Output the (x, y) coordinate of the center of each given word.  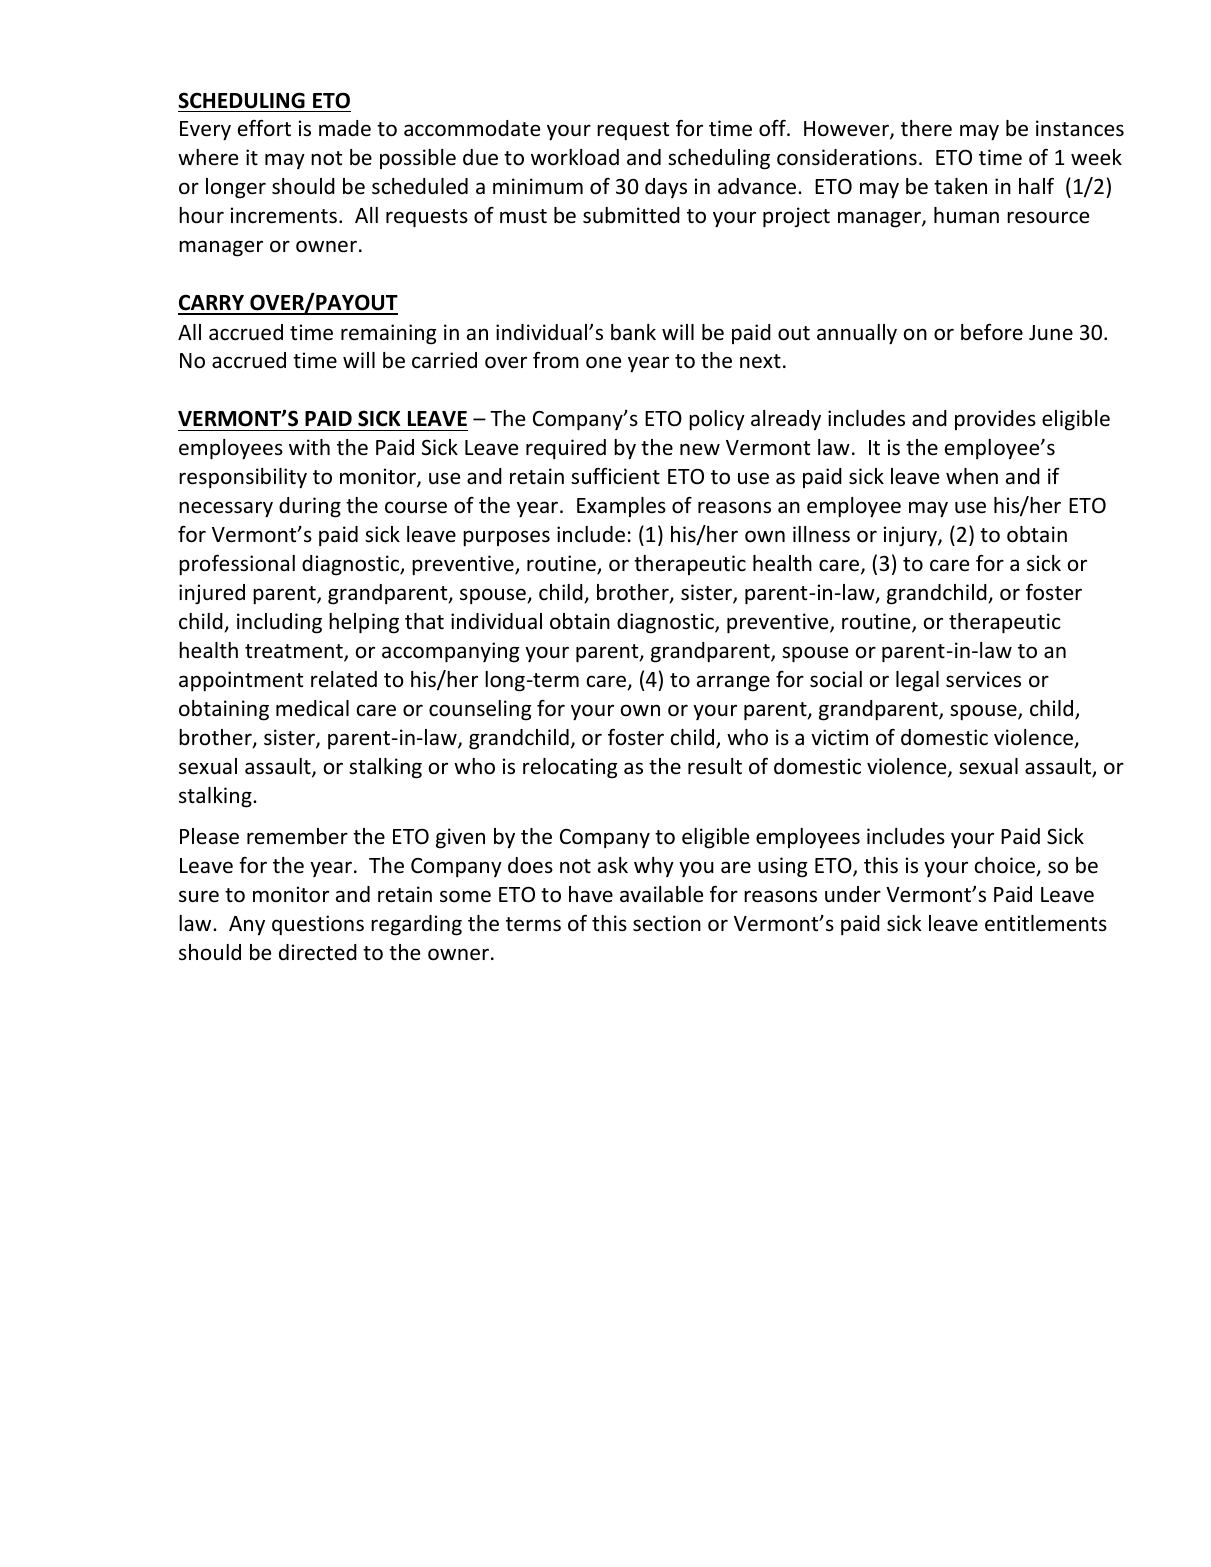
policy (717, 420)
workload (575, 157)
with (309, 447)
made (345, 128)
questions (318, 925)
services (983, 679)
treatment (295, 652)
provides (995, 420)
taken (960, 186)
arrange (733, 683)
